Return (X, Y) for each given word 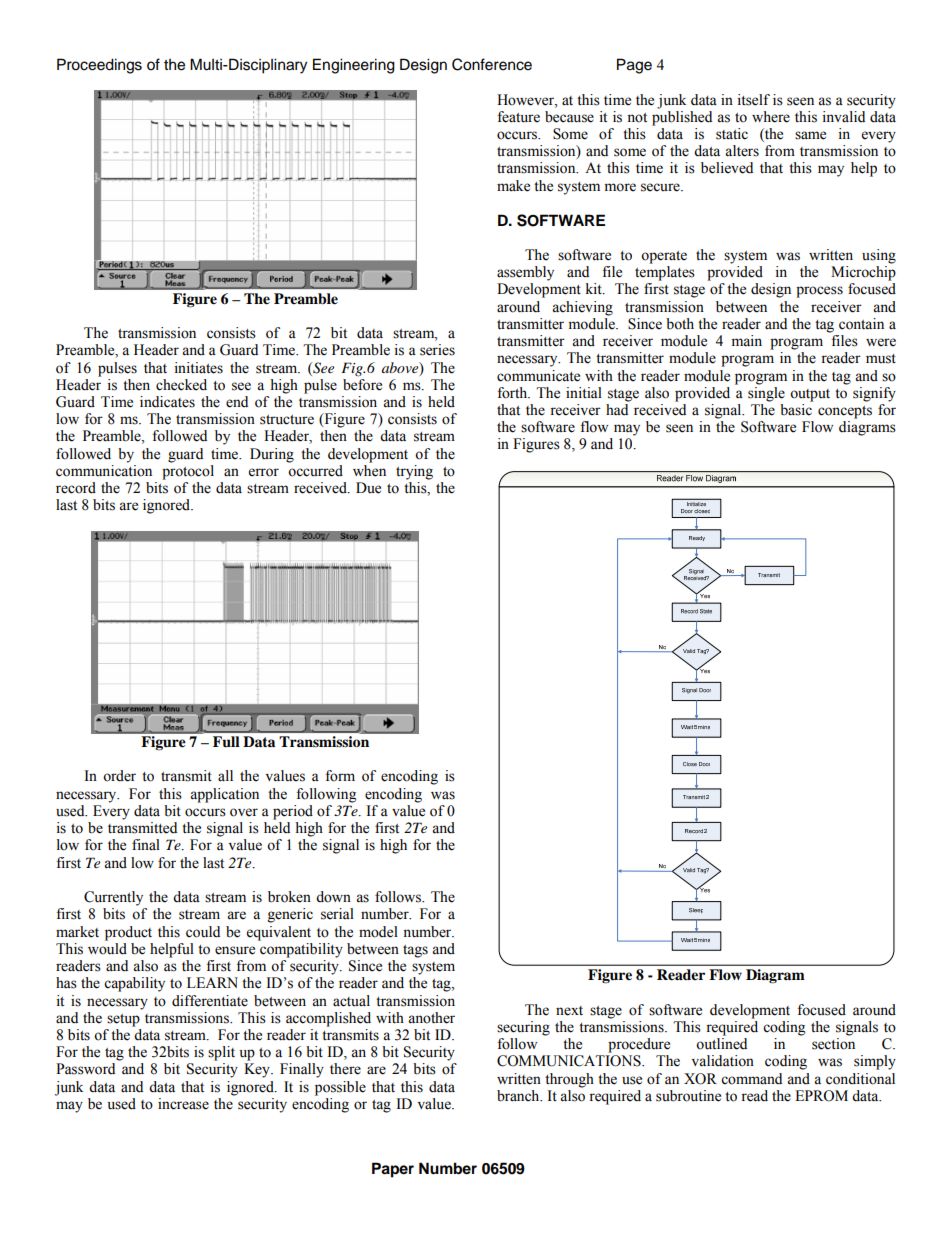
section (833, 1044)
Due (368, 488)
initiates (199, 368)
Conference (492, 64)
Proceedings (99, 66)
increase (183, 1104)
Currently (113, 898)
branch (519, 1096)
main (747, 341)
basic (796, 410)
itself (754, 100)
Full (226, 741)
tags (415, 951)
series (437, 350)
